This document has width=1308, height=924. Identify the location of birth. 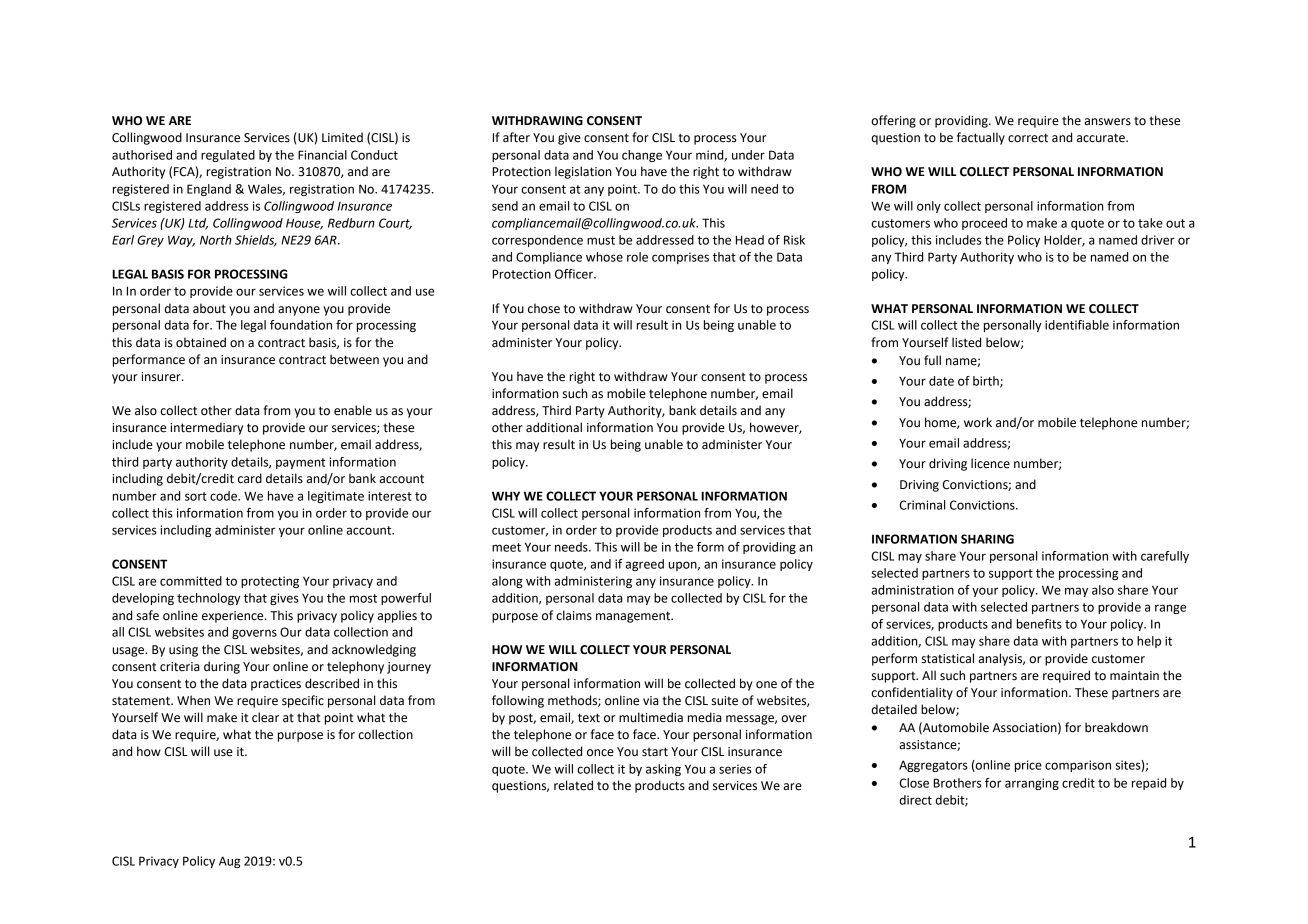
(987, 382).
